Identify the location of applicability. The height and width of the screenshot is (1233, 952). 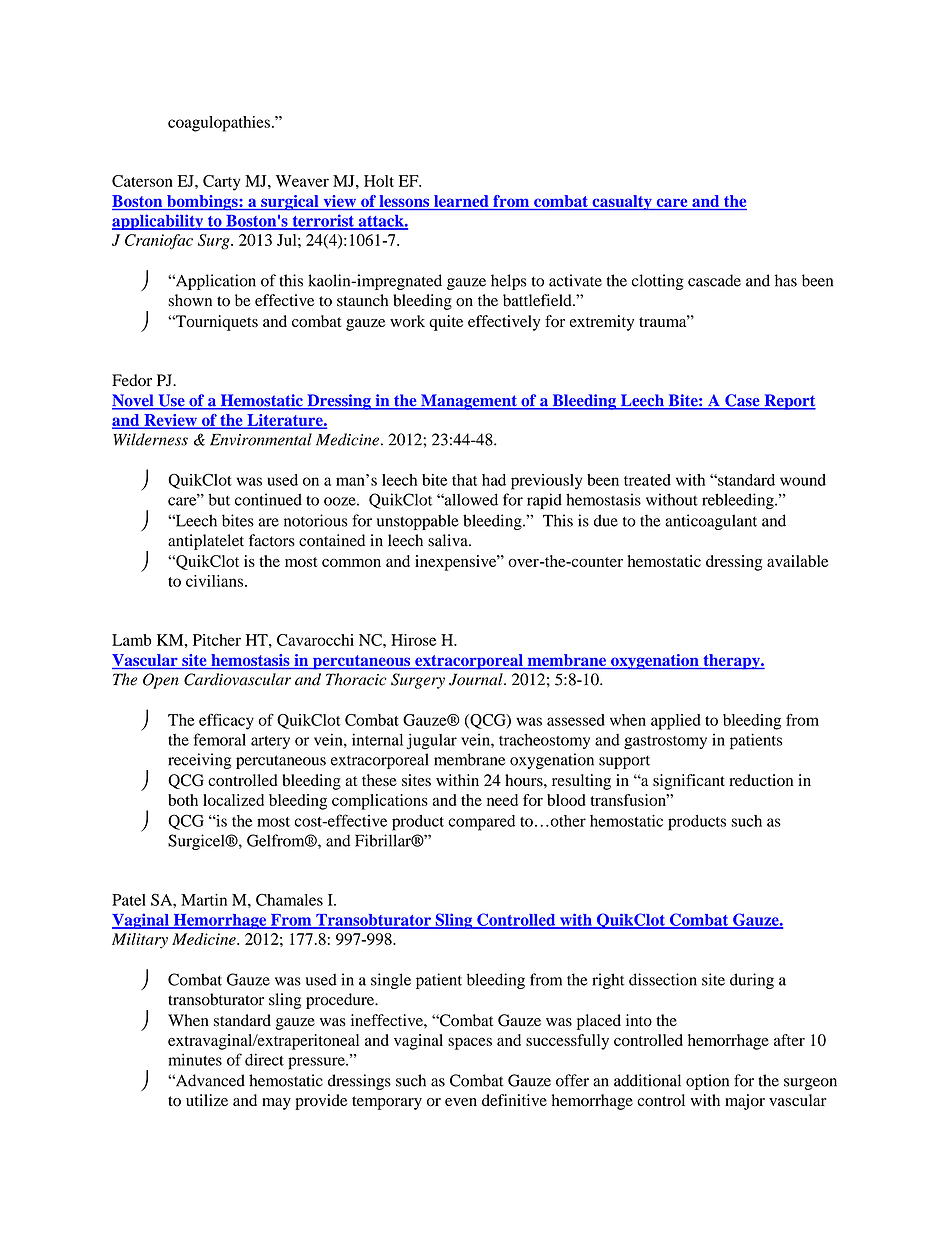
(159, 222).
